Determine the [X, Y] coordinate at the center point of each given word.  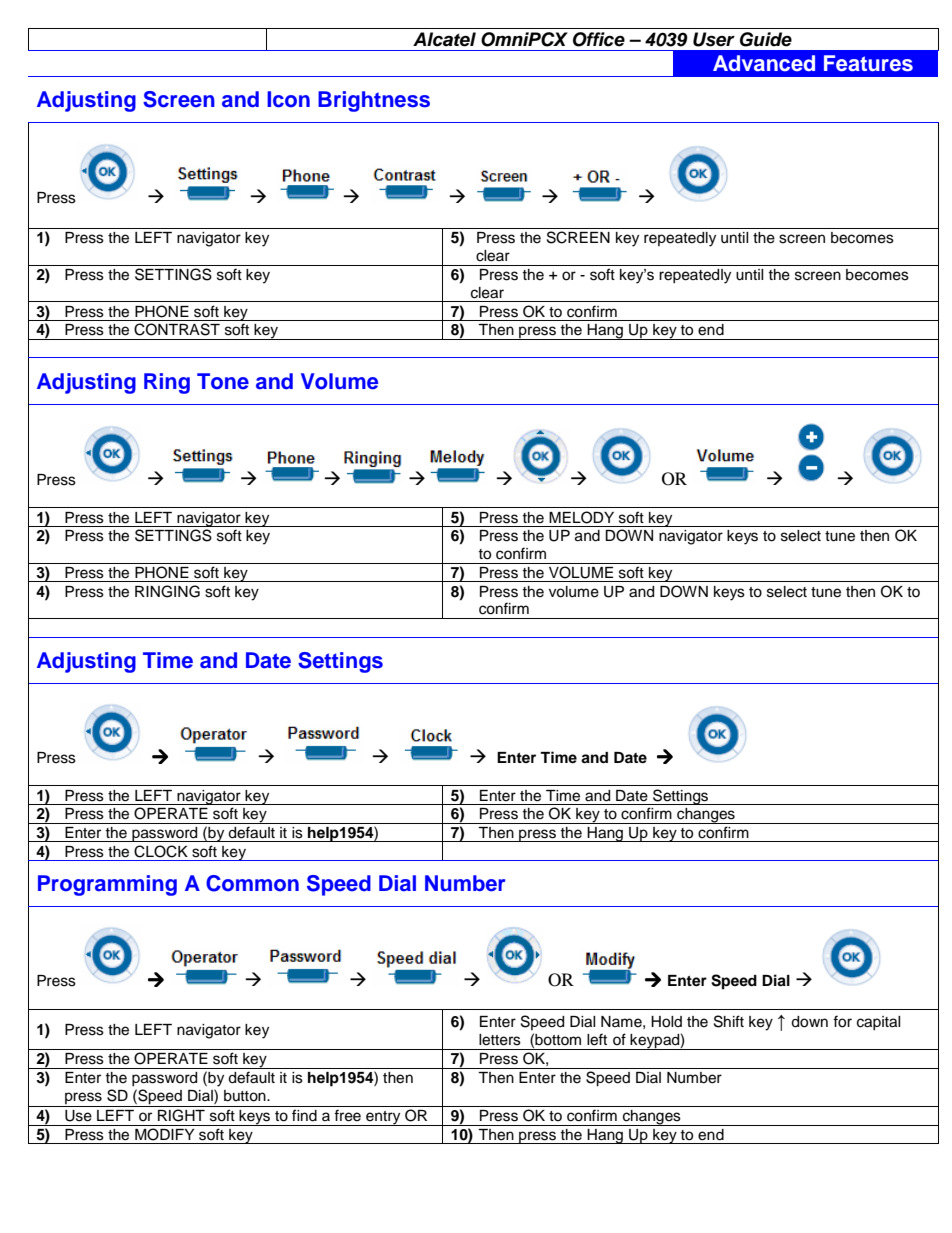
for [842, 1021]
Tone [223, 381]
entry [383, 1118]
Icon [288, 99]
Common [252, 883]
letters [500, 1040]
